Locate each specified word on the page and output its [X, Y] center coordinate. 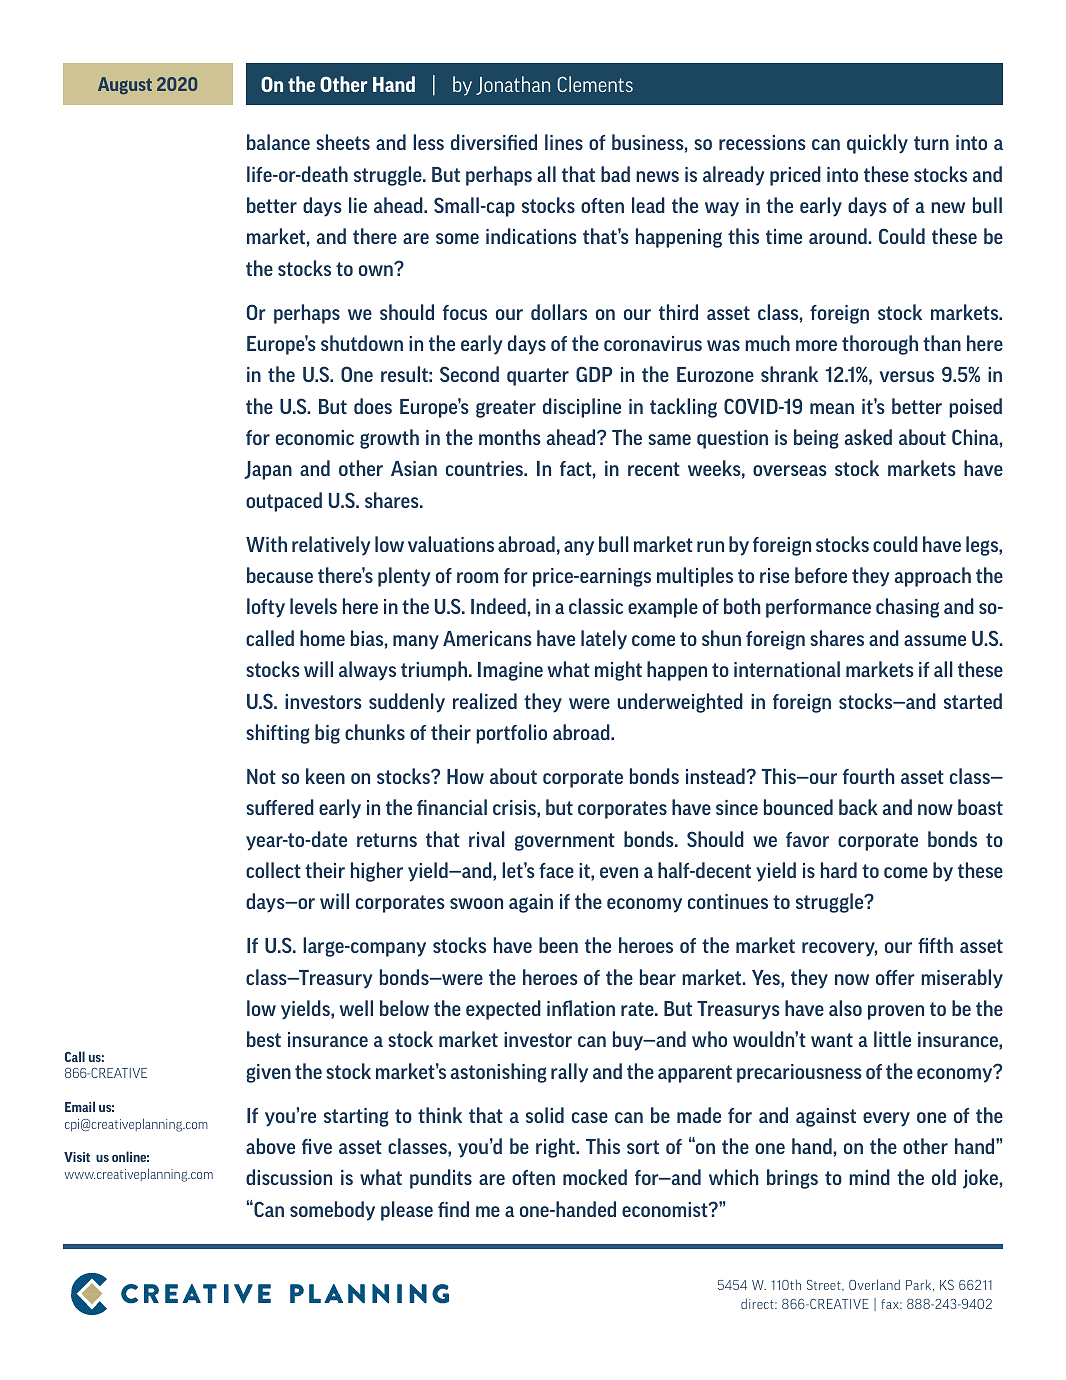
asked [868, 437]
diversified [494, 142]
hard [839, 870]
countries [485, 468]
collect [273, 870]
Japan [268, 470]
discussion [289, 1177]
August [125, 85]
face [556, 870]
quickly [877, 144]
